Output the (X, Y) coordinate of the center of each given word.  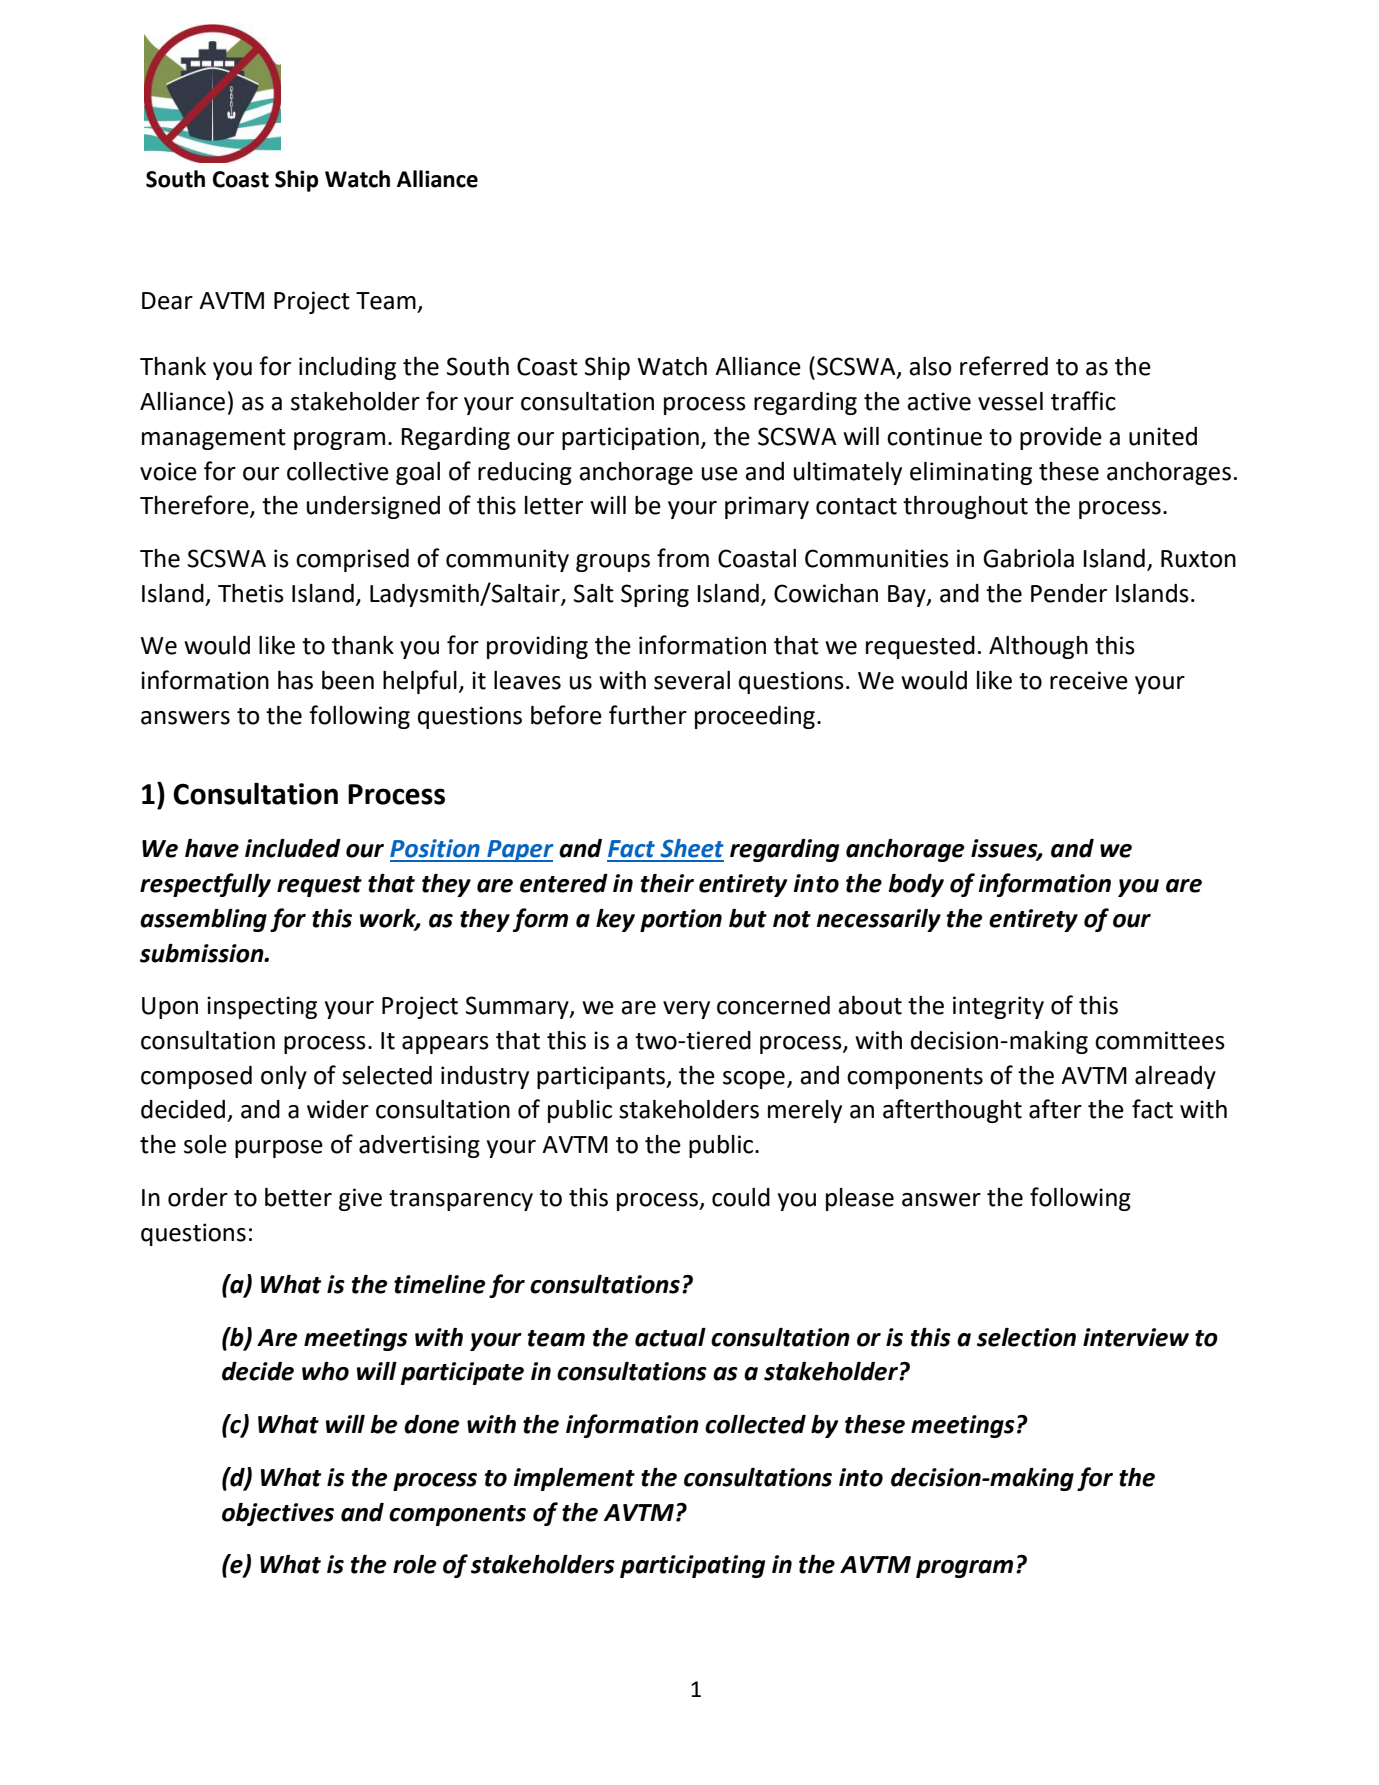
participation (630, 438)
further (648, 715)
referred (1004, 366)
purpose (279, 1149)
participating (692, 1566)
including (347, 368)
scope (754, 1080)
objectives (278, 1514)
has (295, 680)
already (1175, 1077)
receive (1089, 680)
